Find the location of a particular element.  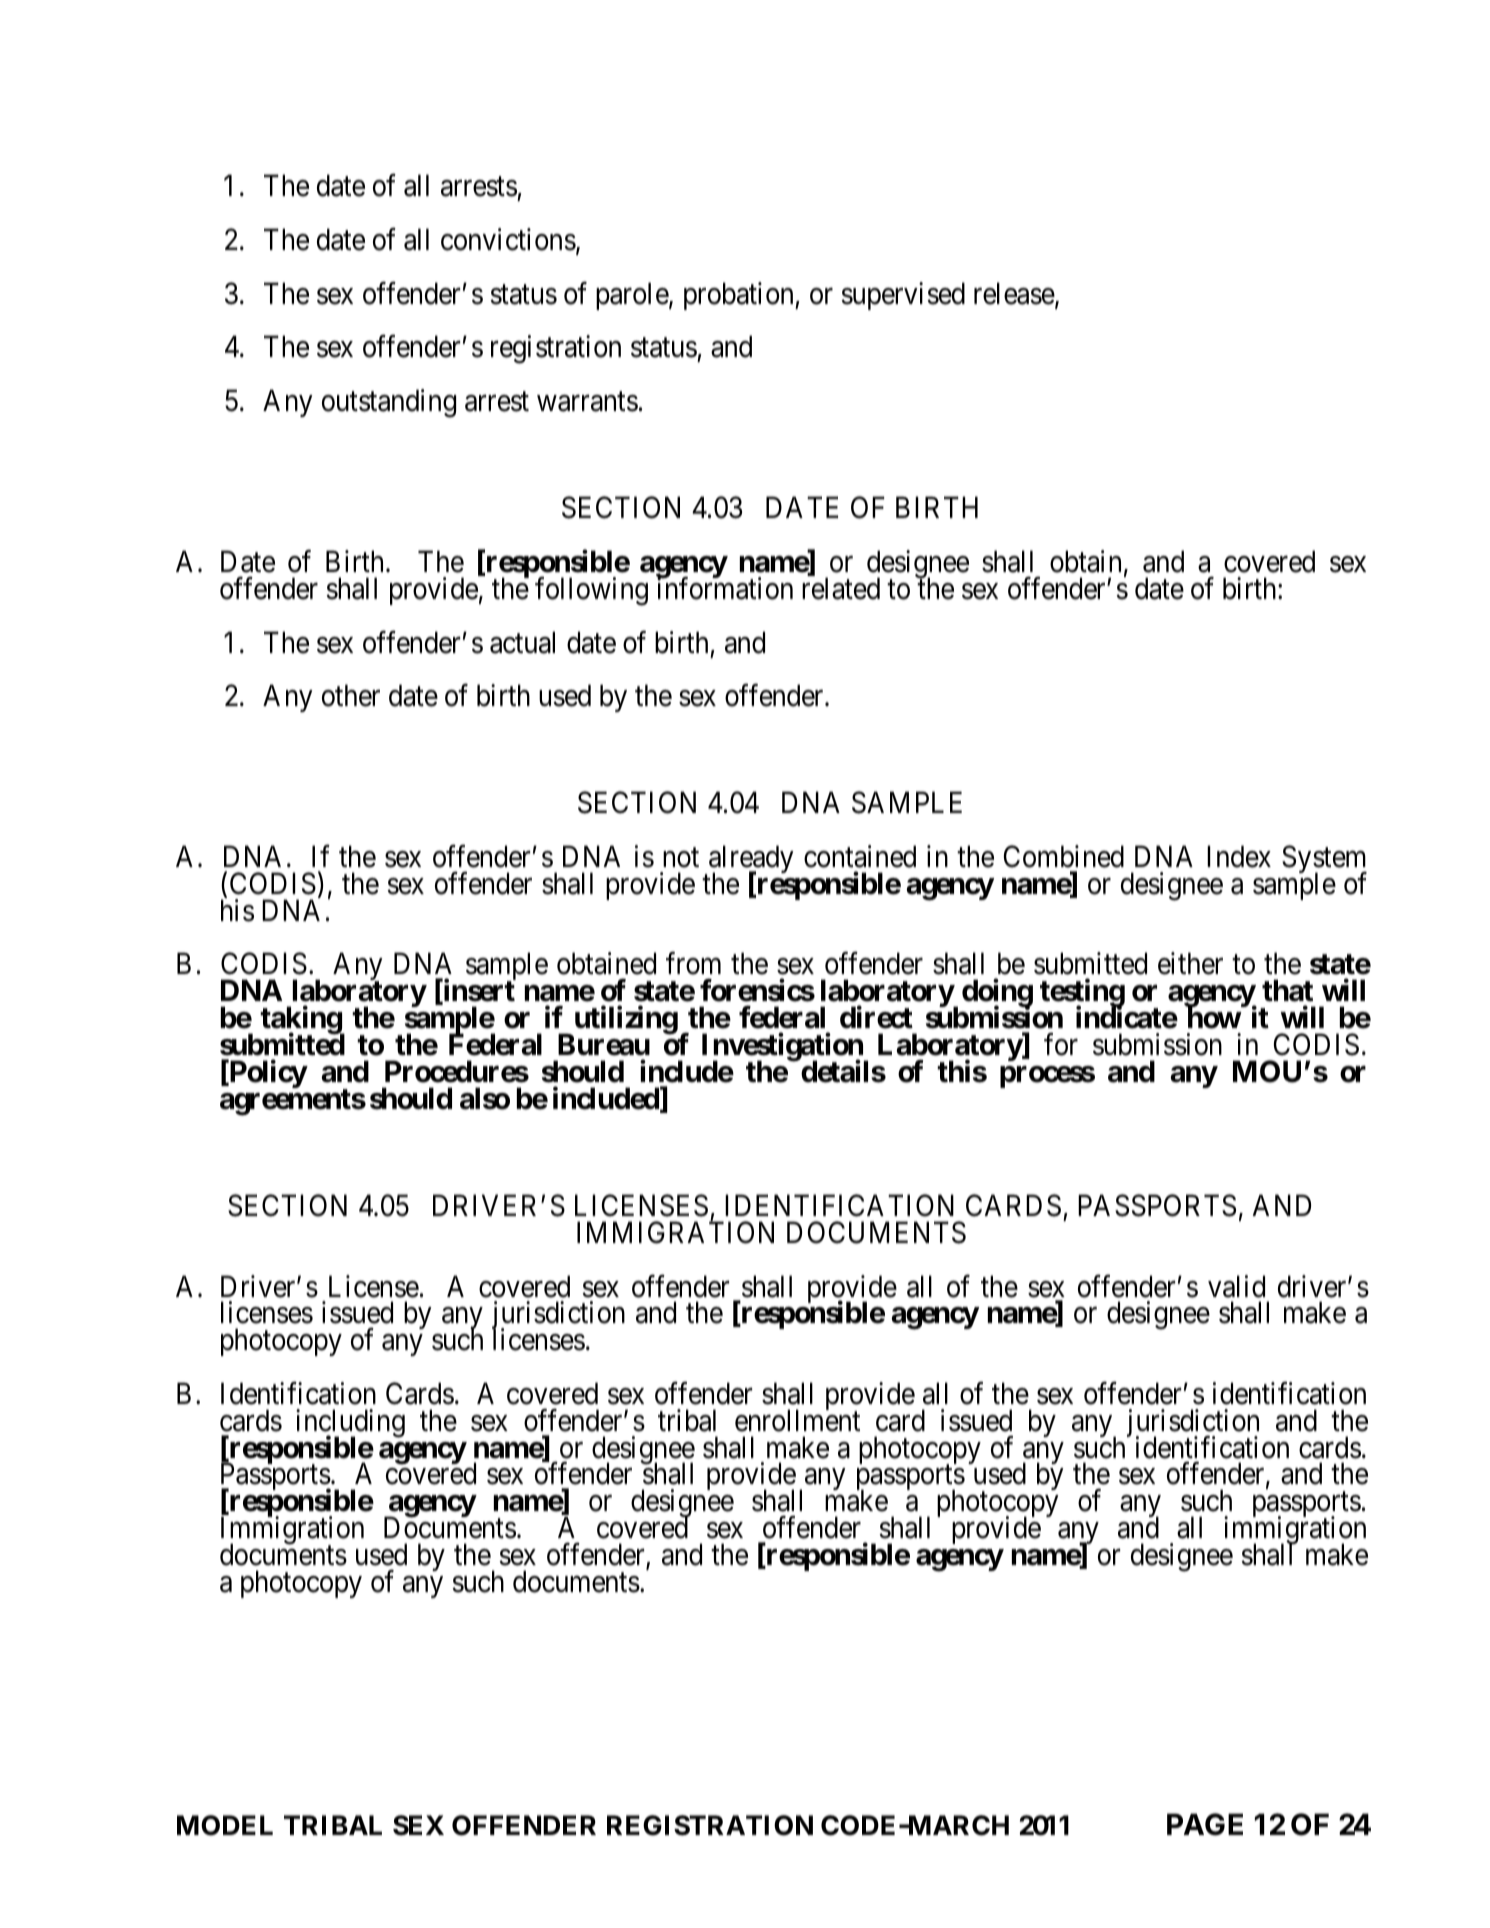

probation is located at coordinates (740, 296).
